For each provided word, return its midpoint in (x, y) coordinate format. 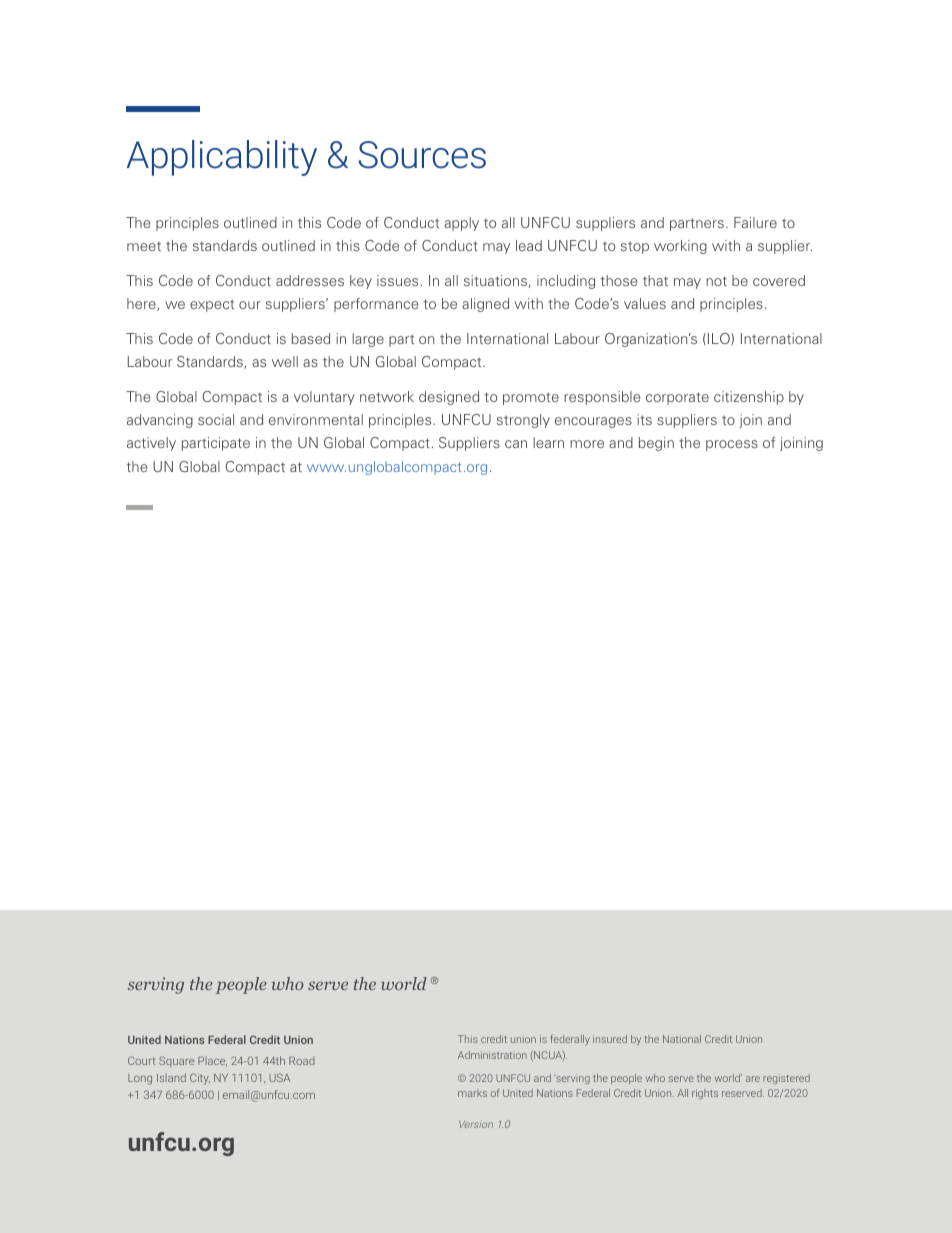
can (516, 444)
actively (151, 444)
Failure (755, 222)
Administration (492, 1055)
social (216, 419)
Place (212, 1061)
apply (461, 224)
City (200, 1079)
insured (610, 1039)
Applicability (222, 158)
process (732, 445)
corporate (677, 398)
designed (449, 398)
